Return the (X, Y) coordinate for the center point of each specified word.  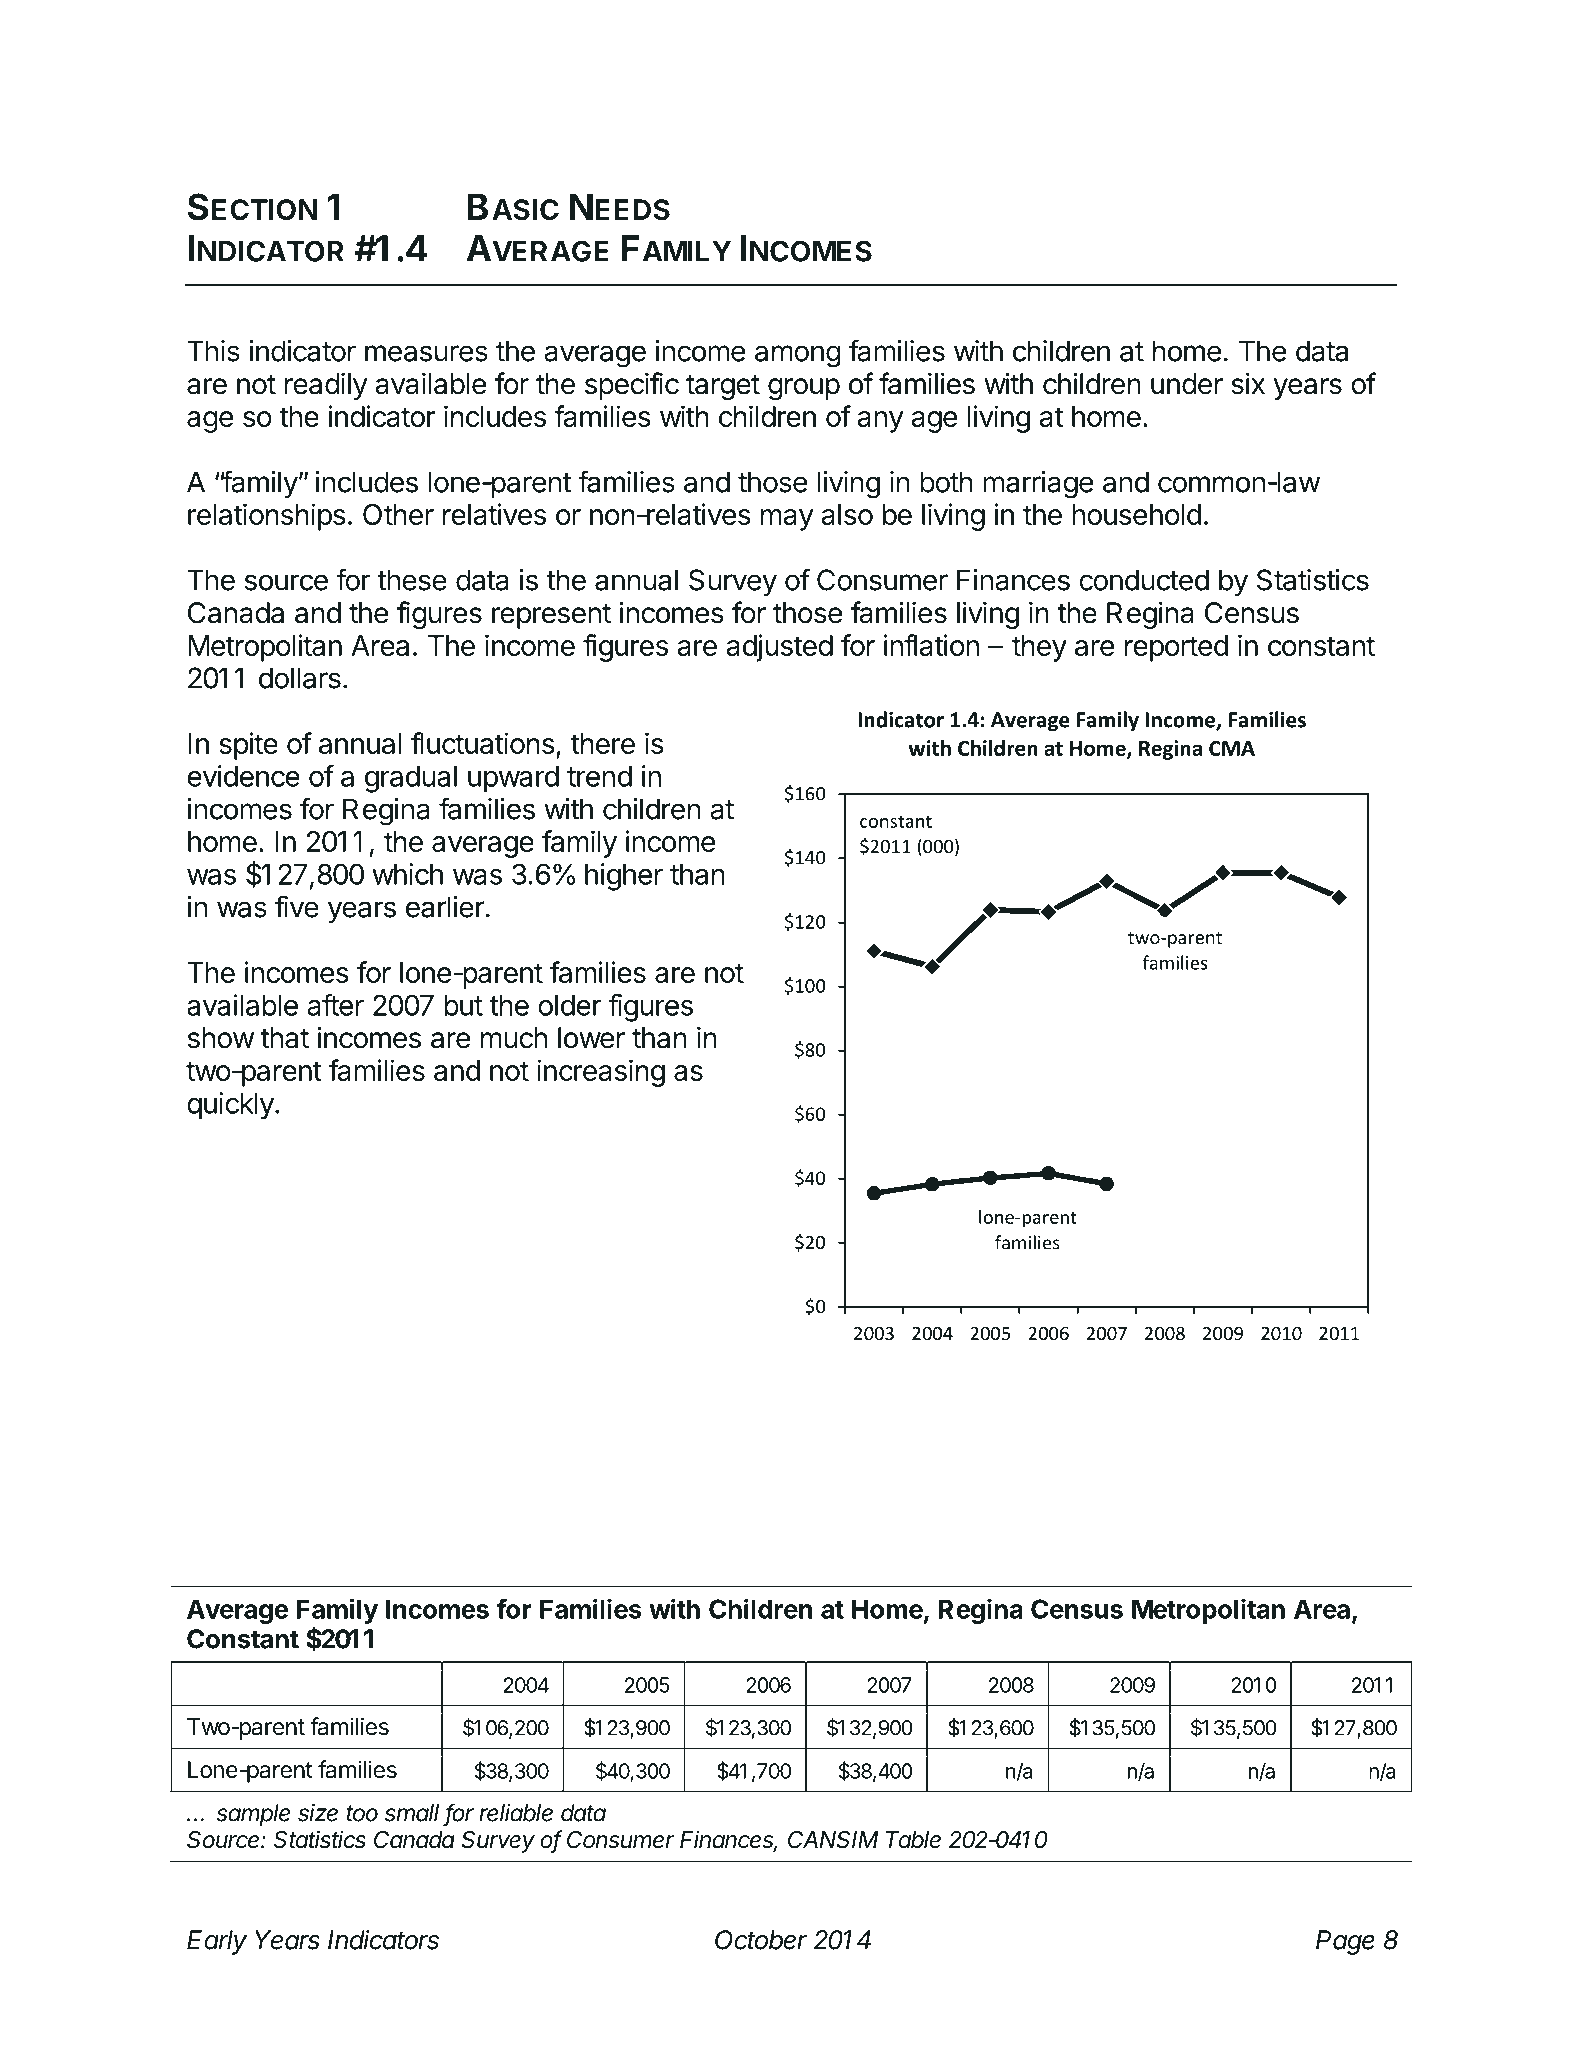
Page (1345, 1942)
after (336, 1005)
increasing (601, 1073)
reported (1176, 648)
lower (591, 1038)
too (362, 1813)
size (318, 1813)
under (1187, 384)
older (569, 1005)
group (804, 389)
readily (326, 386)
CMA (1232, 748)
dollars (300, 678)
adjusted (779, 648)
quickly (230, 1106)
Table (913, 1840)
